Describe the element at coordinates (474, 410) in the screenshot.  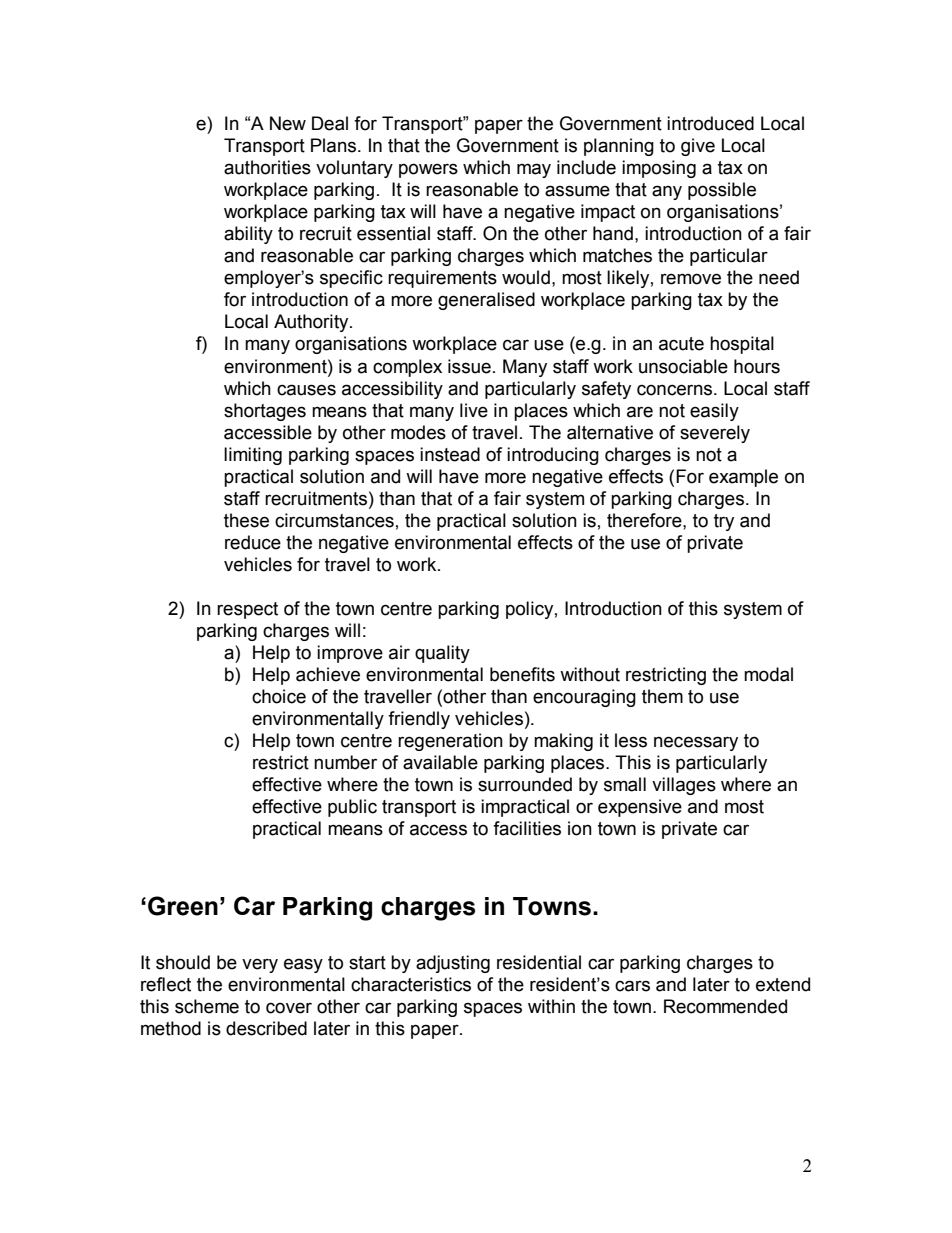
I see `live` at that location.
